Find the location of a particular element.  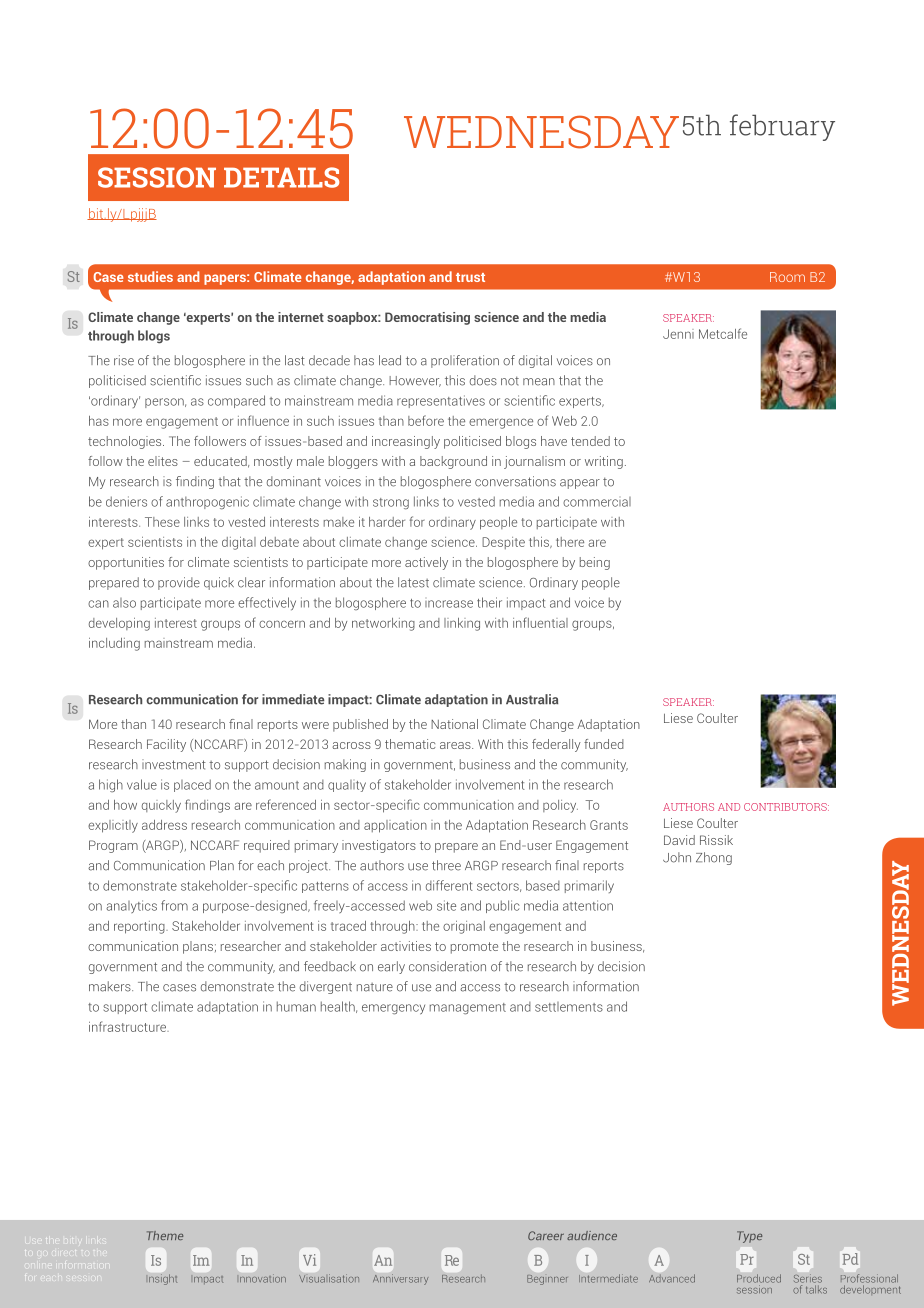

management is located at coordinates (468, 1009).
